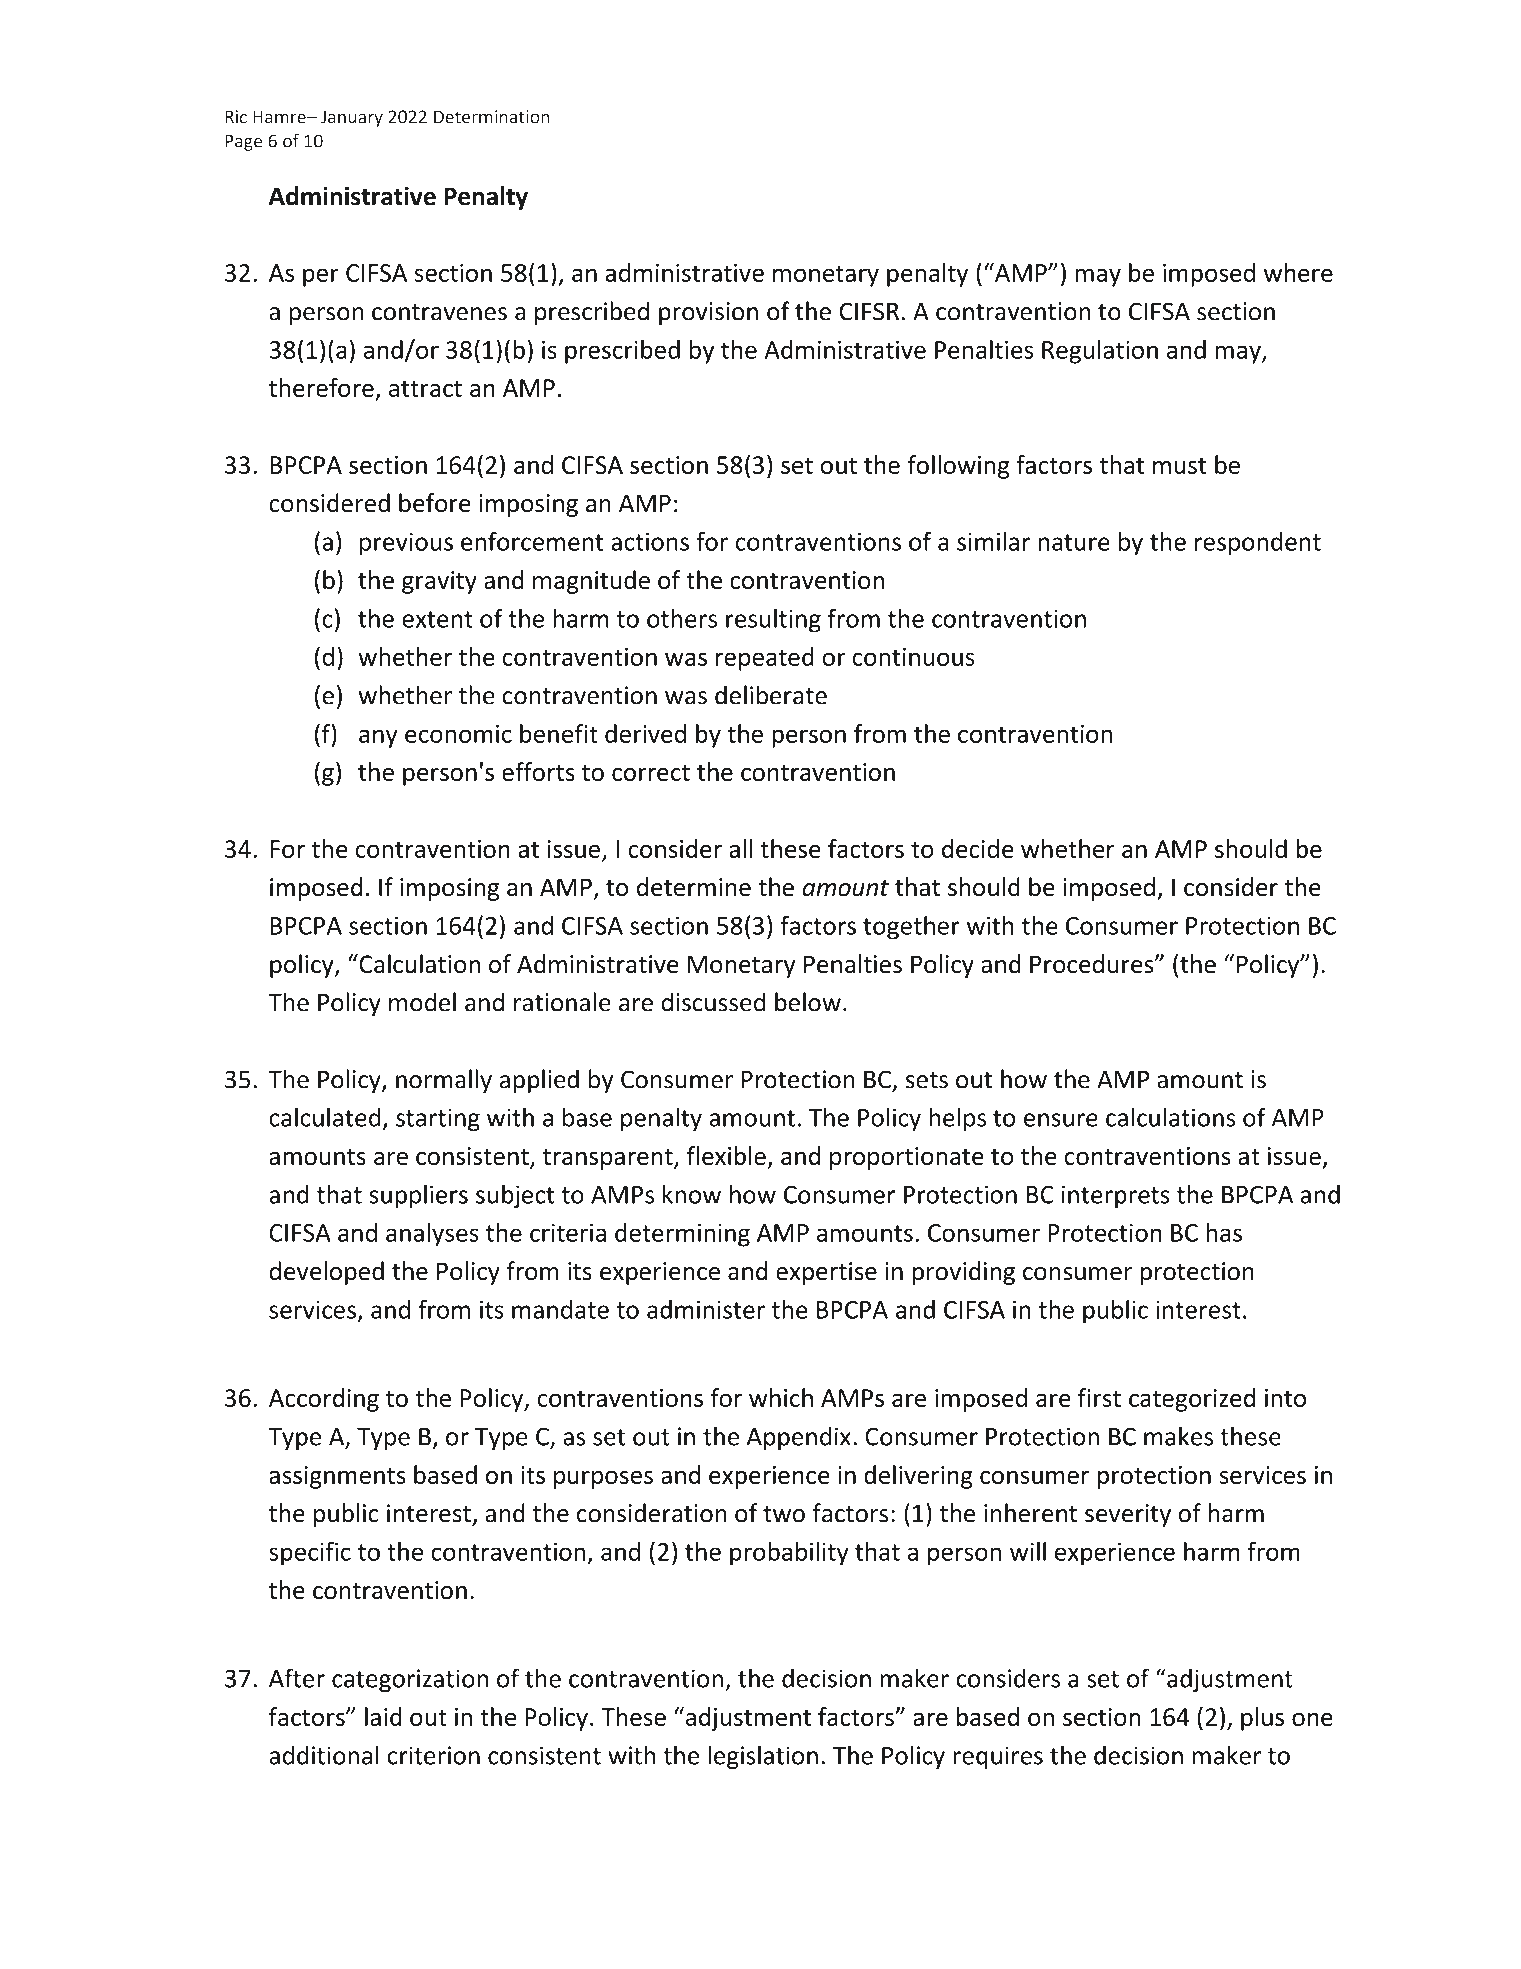  I want to click on respondent, so click(1258, 544).
